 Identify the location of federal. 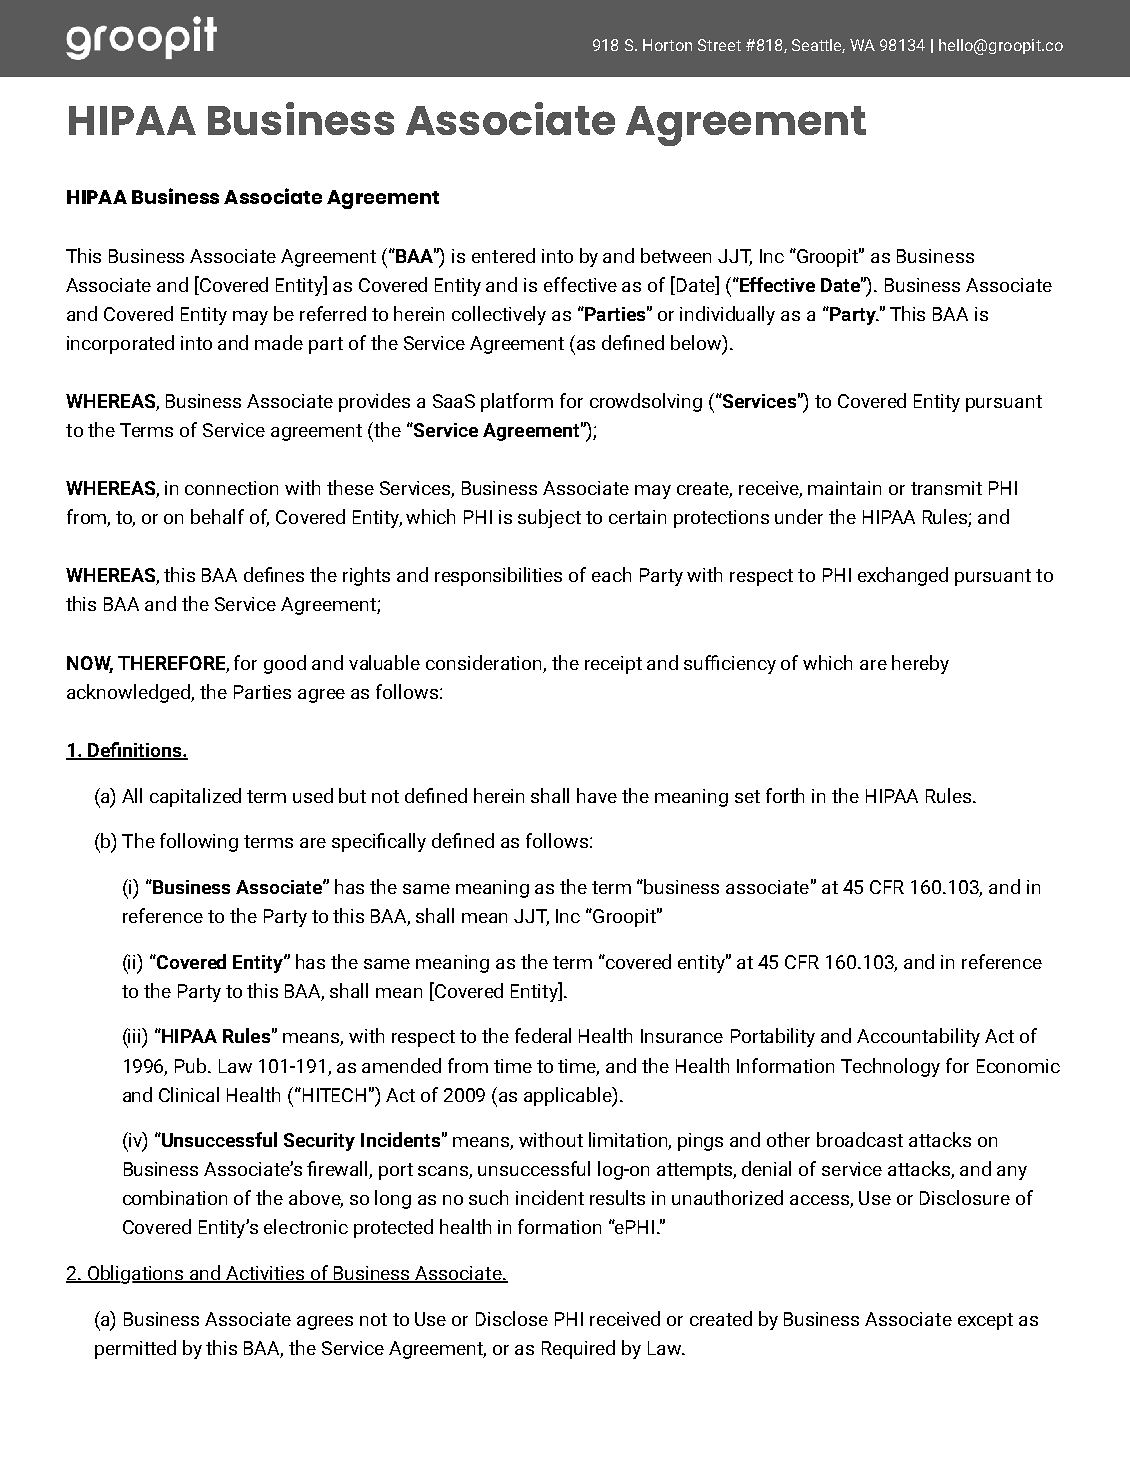
(543, 1035).
